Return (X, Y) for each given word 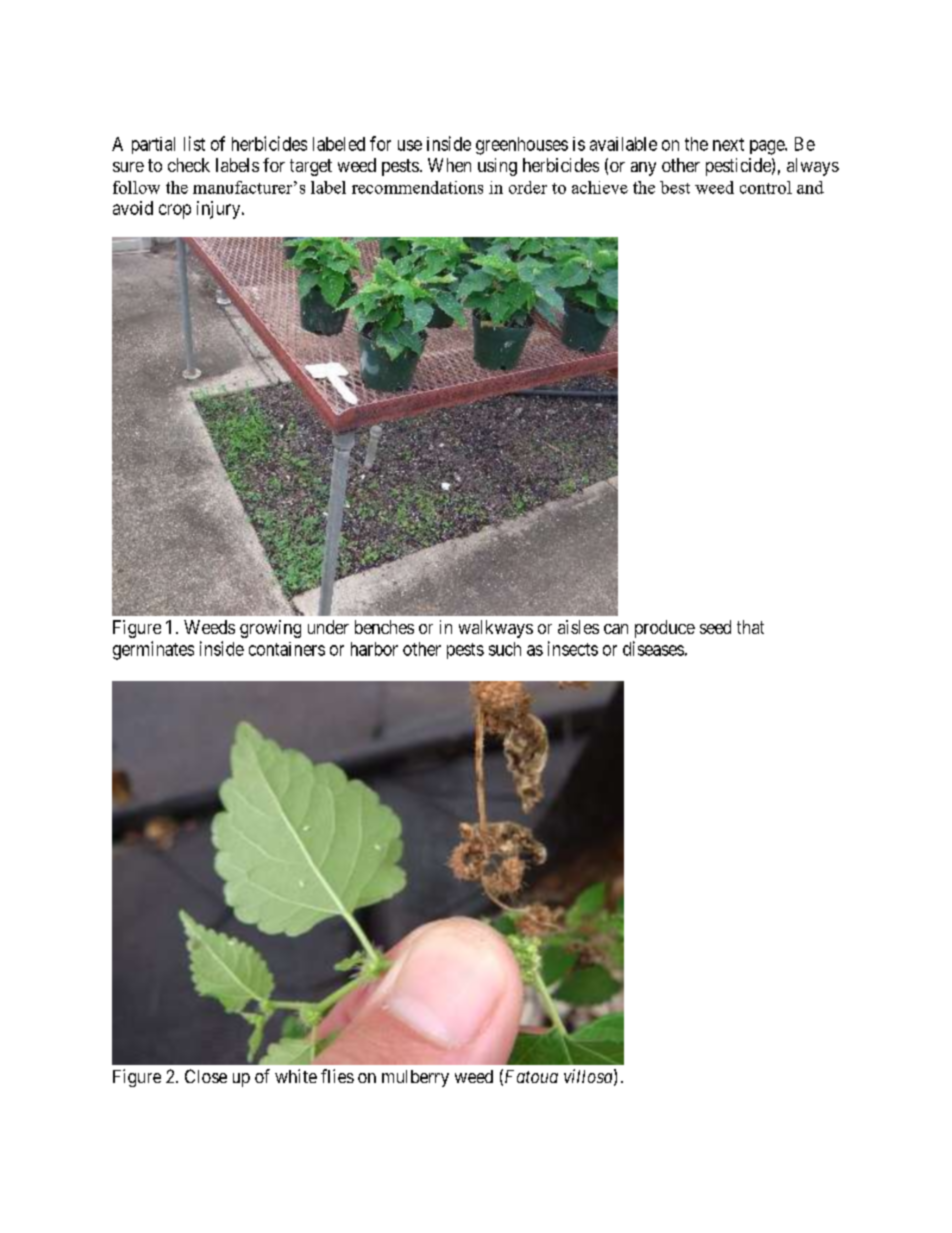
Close (206, 1076)
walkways (496, 629)
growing (270, 629)
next (728, 144)
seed (715, 627)
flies (337, 1076)
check (189, 165)
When (449, 165)
